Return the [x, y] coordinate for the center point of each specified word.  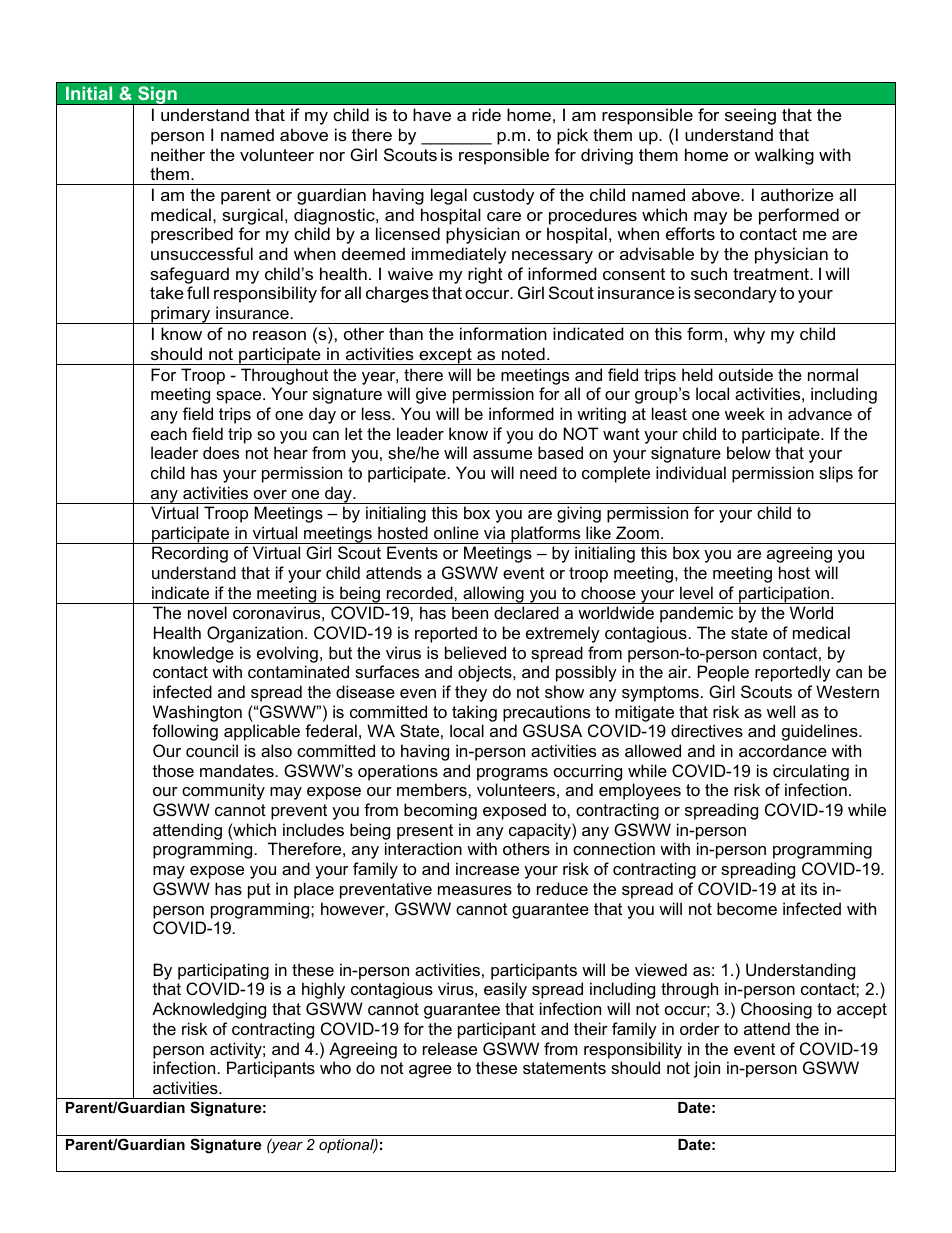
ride [486, 114]
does [221, 452]
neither [178, 154]
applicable [262, 732]
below [749, 452]
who [335, 1067]
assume [502, 454]
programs [512, 774]
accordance [783, 750]
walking [784, 156]
